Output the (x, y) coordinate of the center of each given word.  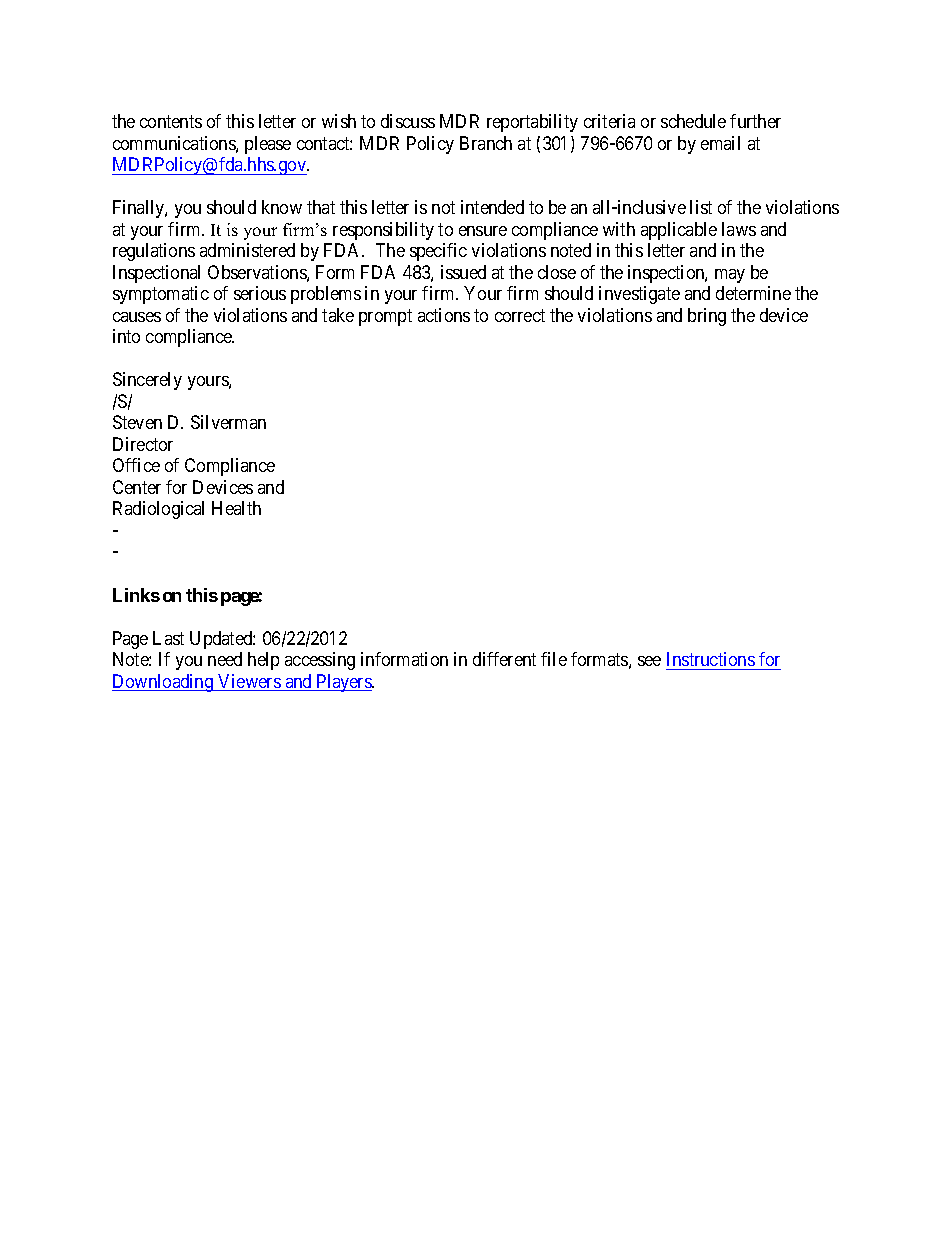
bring (707, 317)
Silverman (228, 422)
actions (444, 315)
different (504, 659)
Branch (486, 143)
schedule (693, 121)
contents (171, 122)
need (225, 659)
